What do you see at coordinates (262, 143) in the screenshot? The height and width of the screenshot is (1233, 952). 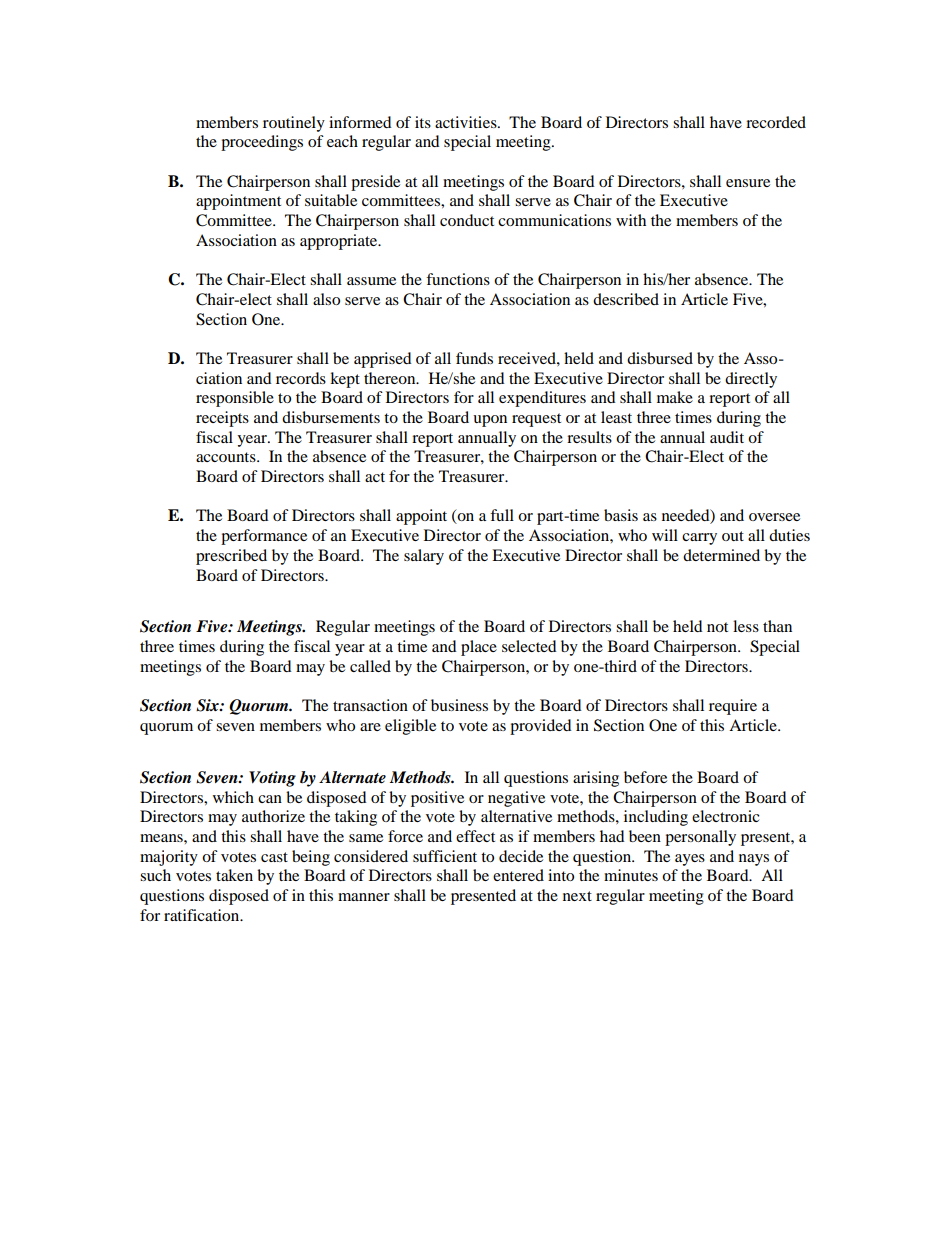 I see `proceedings` at bounding box center [262, 143].
